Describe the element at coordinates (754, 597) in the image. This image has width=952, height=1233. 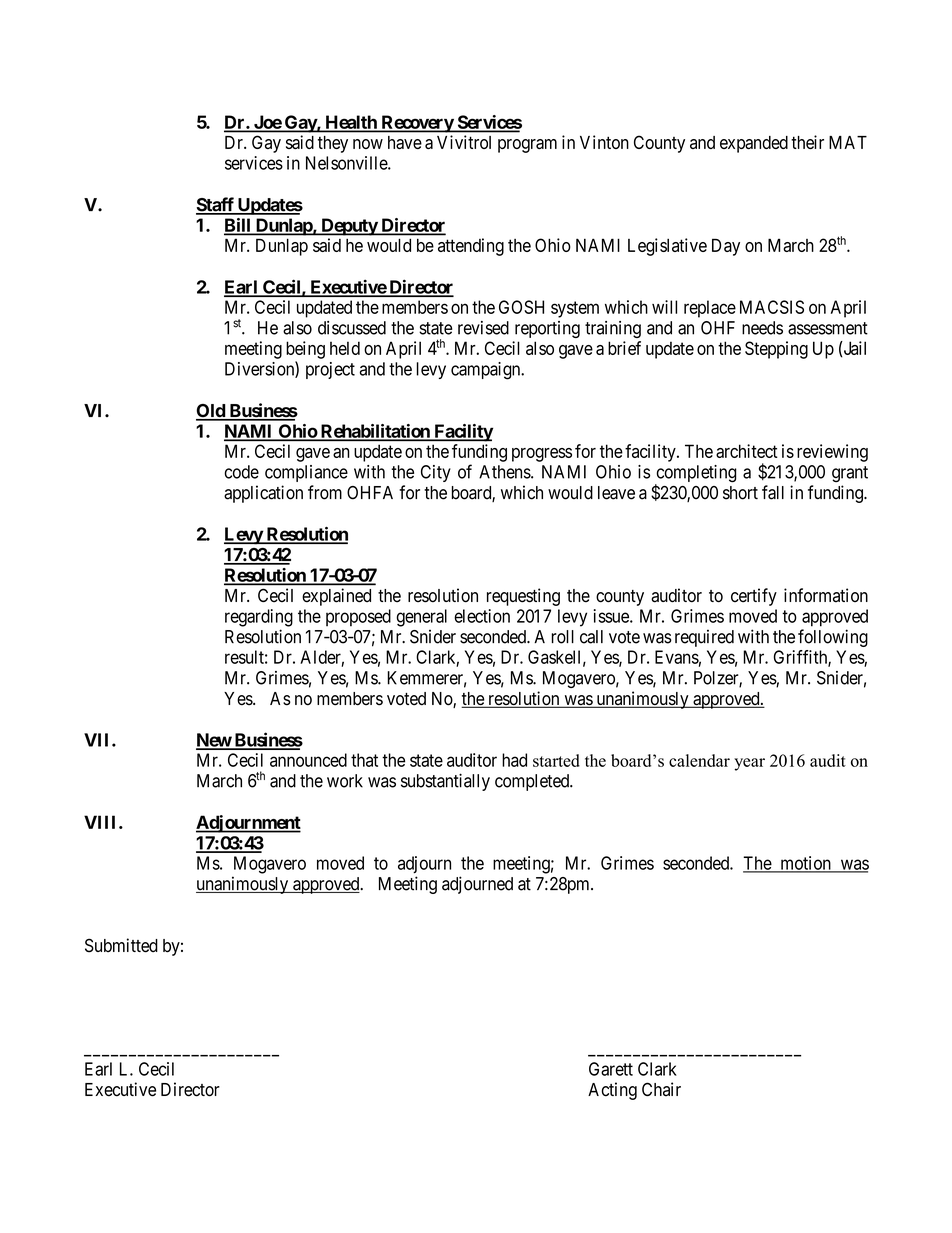
I see `certify` at that location.
